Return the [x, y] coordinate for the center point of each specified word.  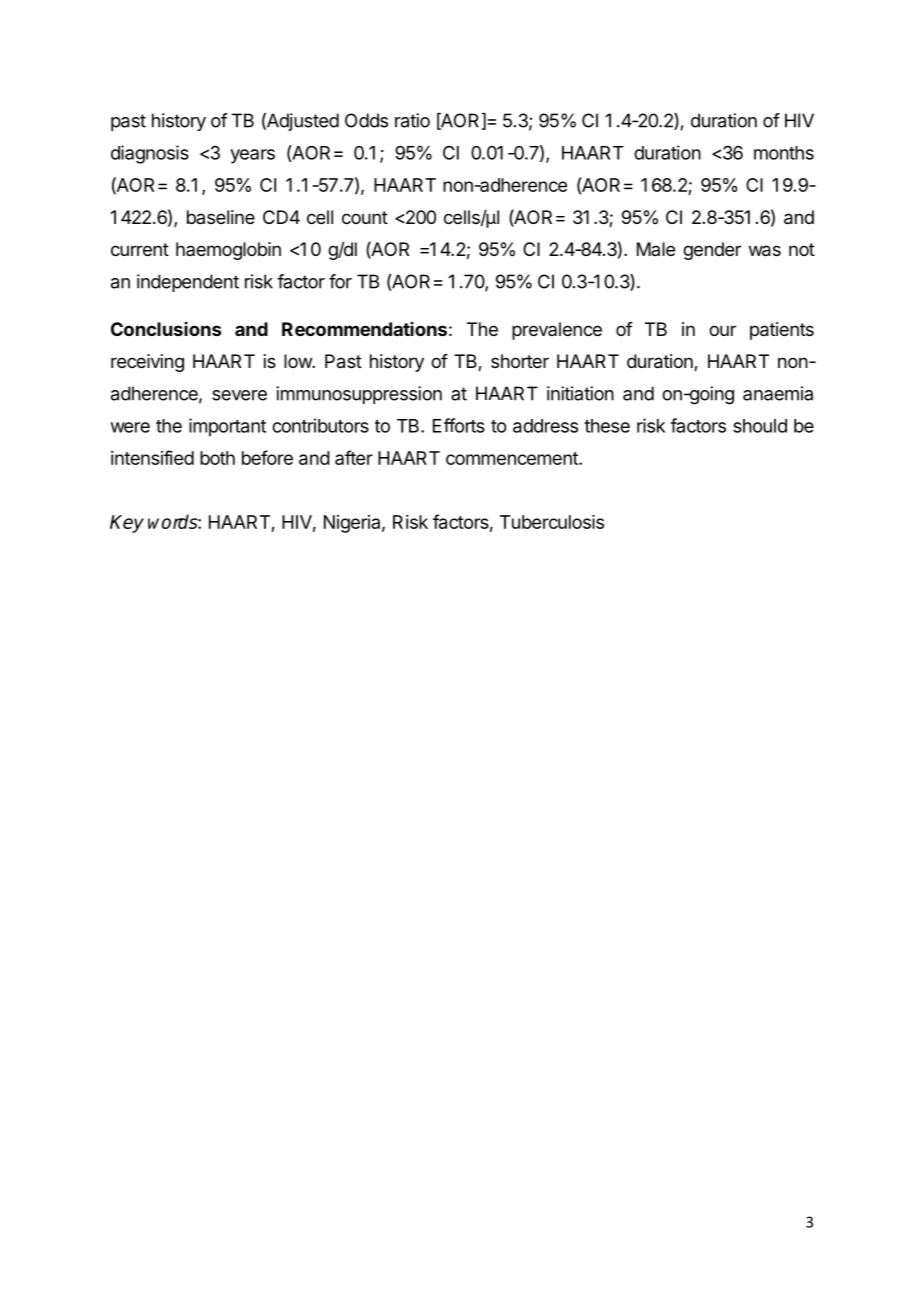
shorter [520, 361]
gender [712, 251]
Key [127, 524]
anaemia [778, 393]
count [365, 217]
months [784, 153]
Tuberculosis [552, 522]
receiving [147, 363]
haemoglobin [228, 251]
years [252, 156]
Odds [366, 120]
